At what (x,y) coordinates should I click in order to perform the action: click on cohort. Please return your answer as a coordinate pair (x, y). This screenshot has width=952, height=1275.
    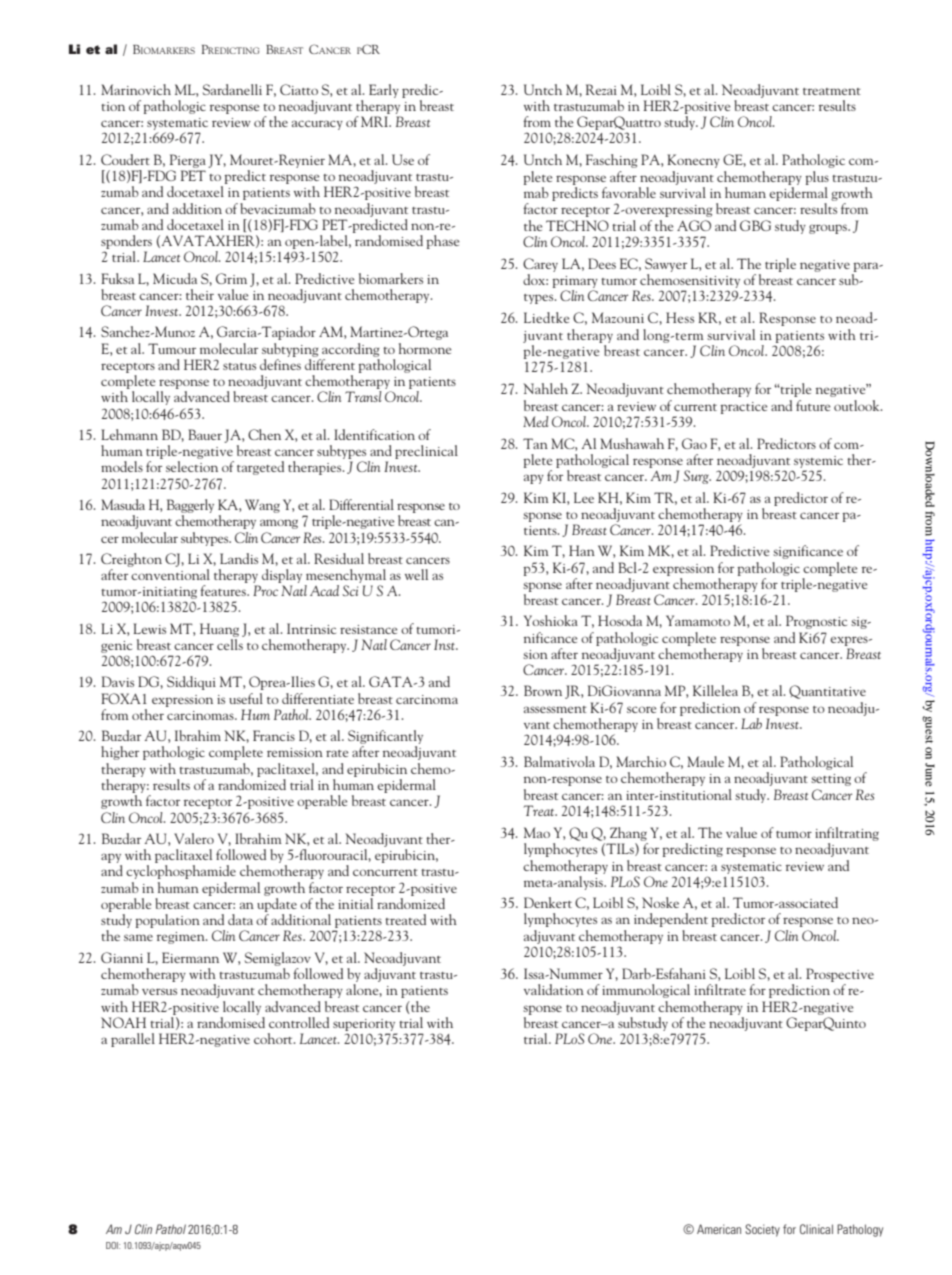
    Looking at the image, I should click on (274, 1038).
